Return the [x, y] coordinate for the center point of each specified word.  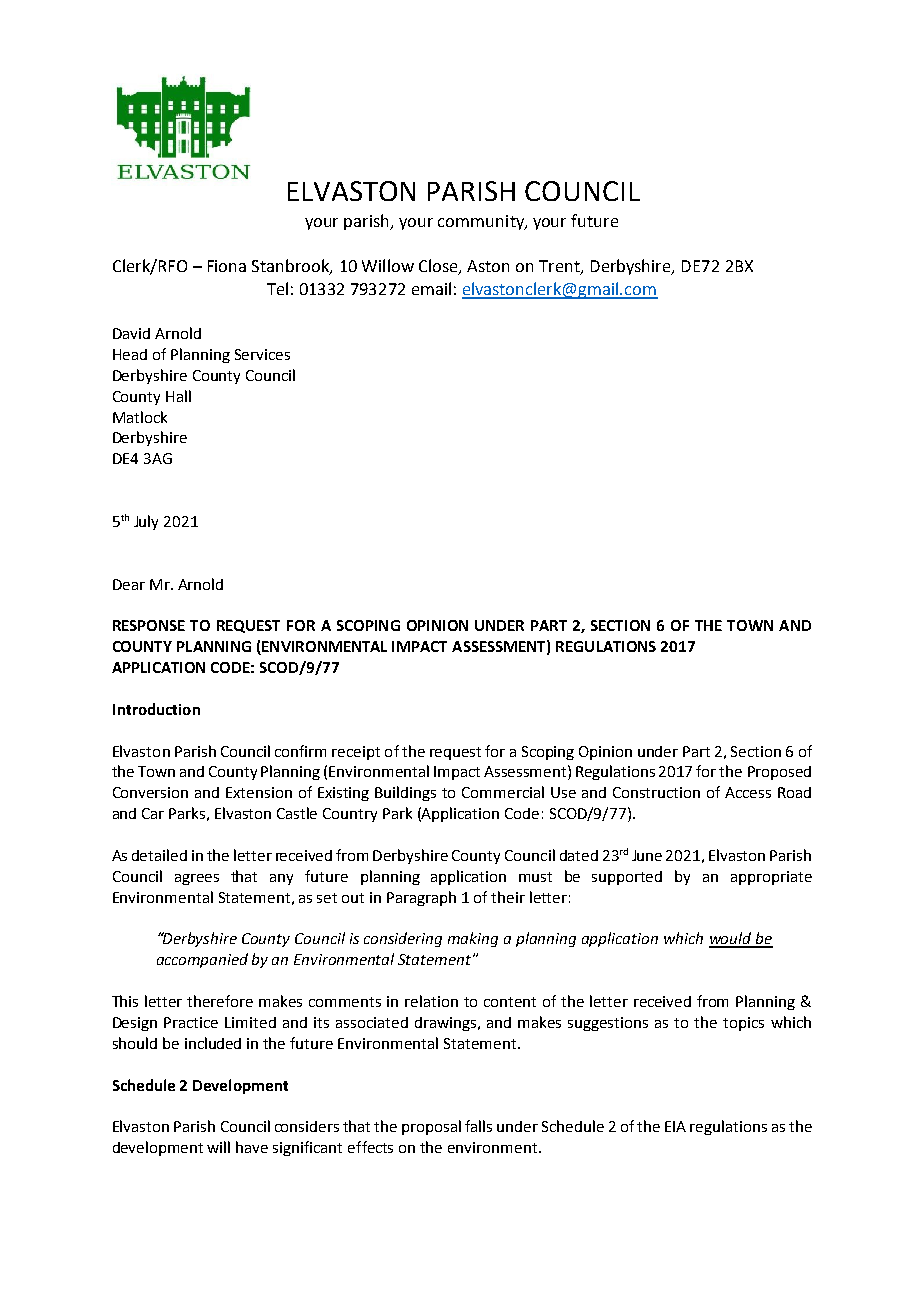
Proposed [779, 773]
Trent [560, 267]
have [252, 1147]
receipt [356, 753]
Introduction [156, 709]
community [482, 222]
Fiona [227, 266]
